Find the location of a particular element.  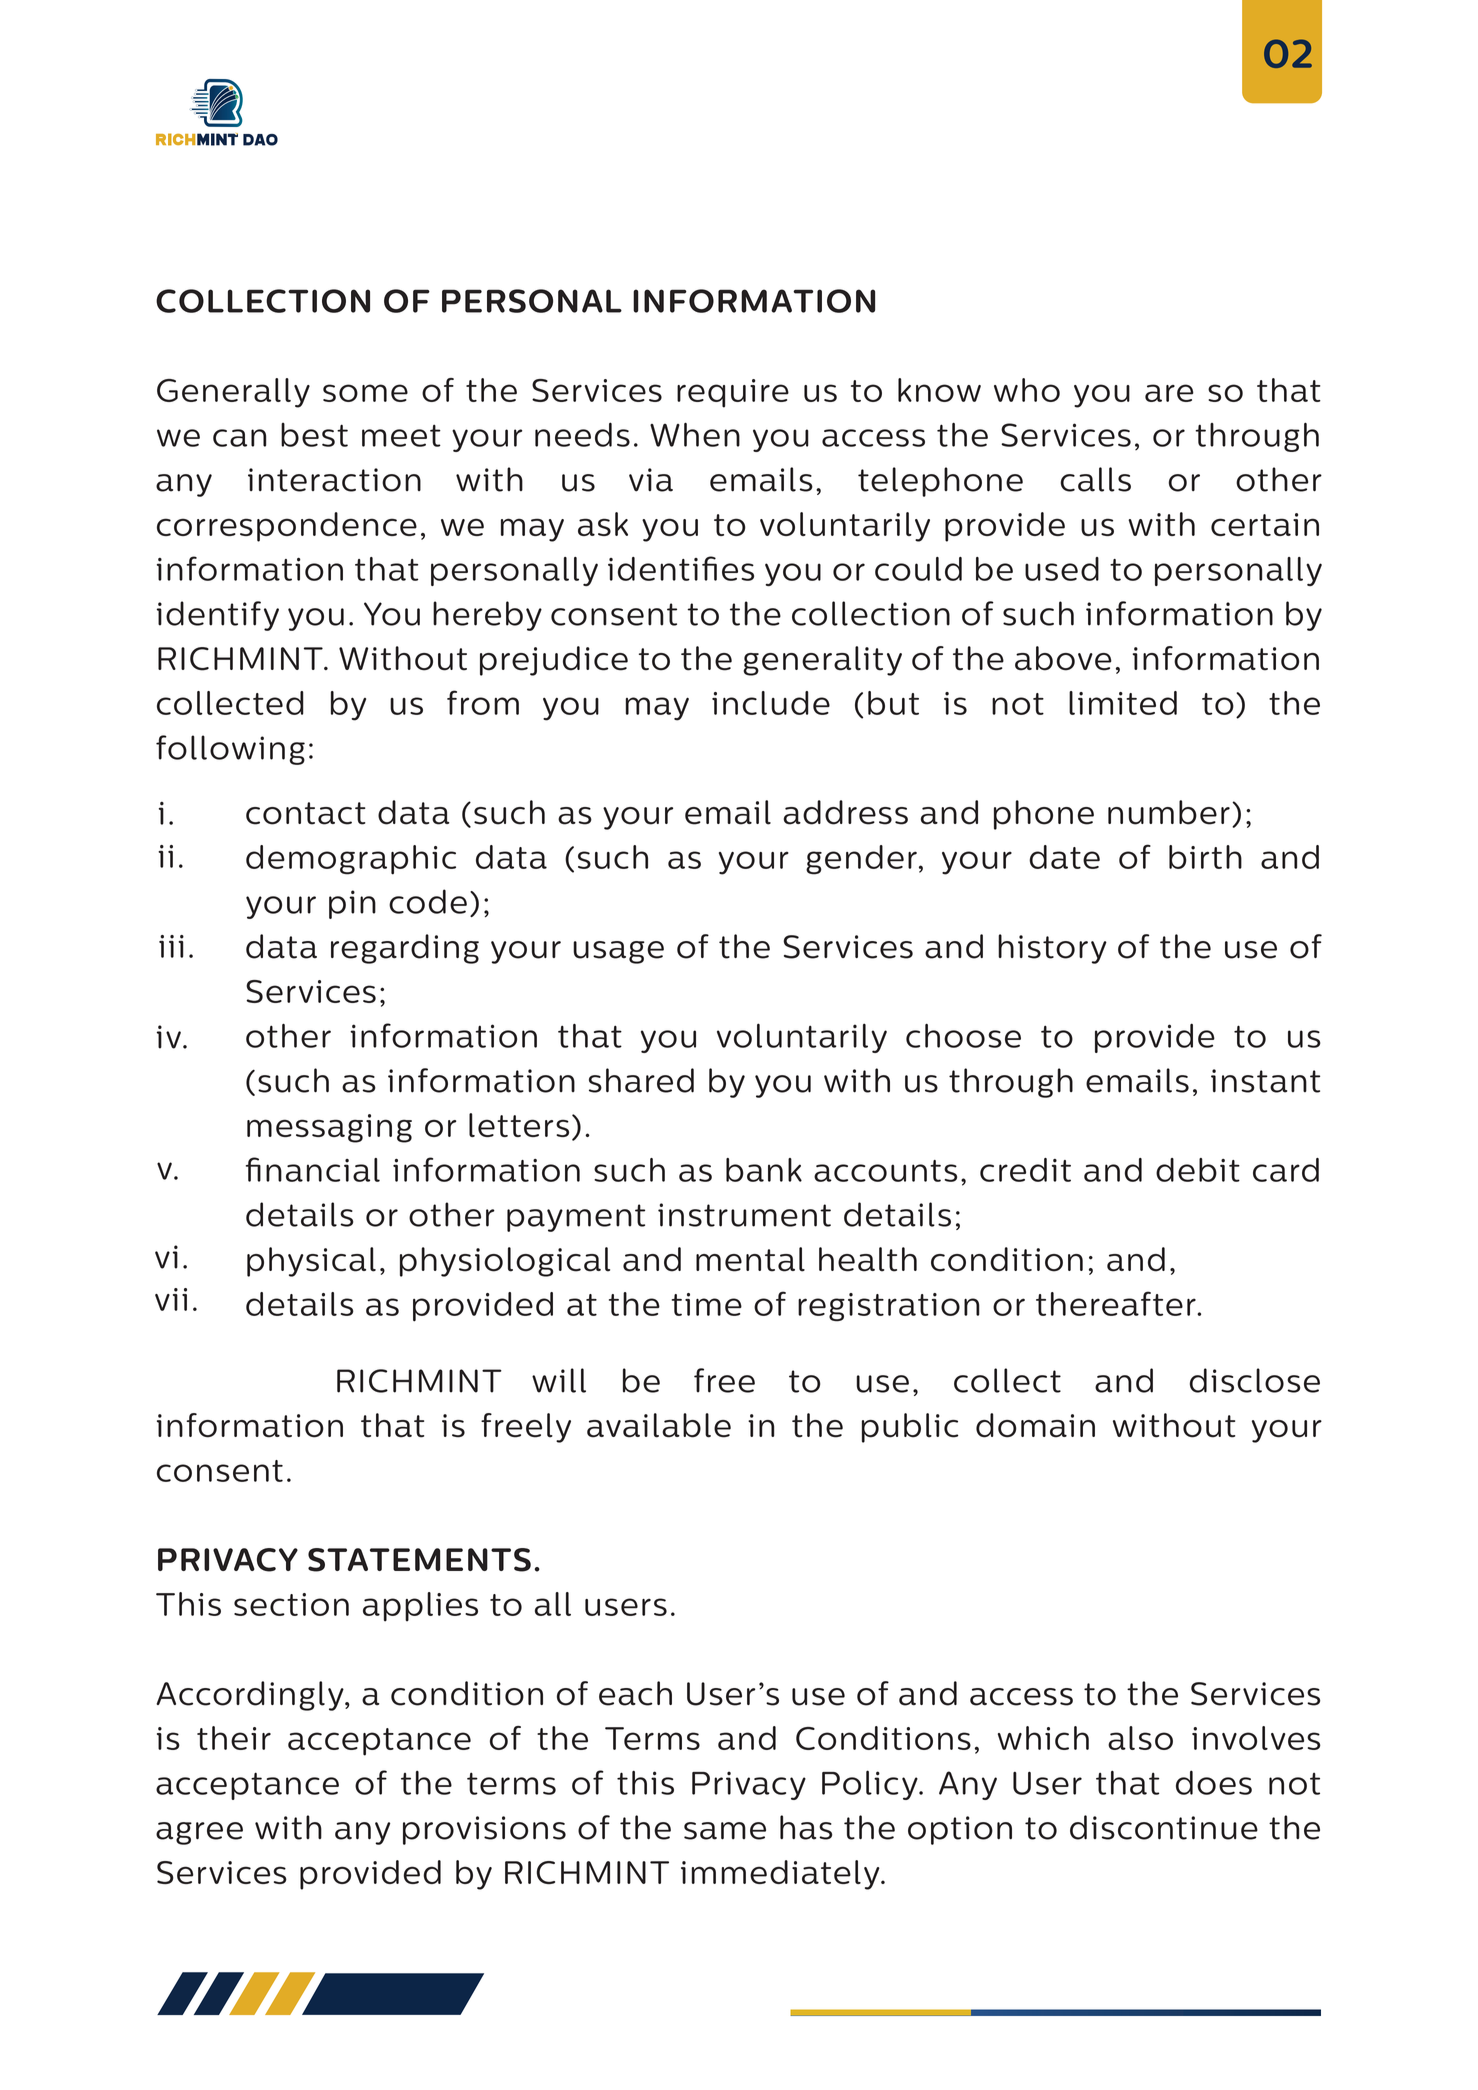

best is located at coordinates (314, 435).
